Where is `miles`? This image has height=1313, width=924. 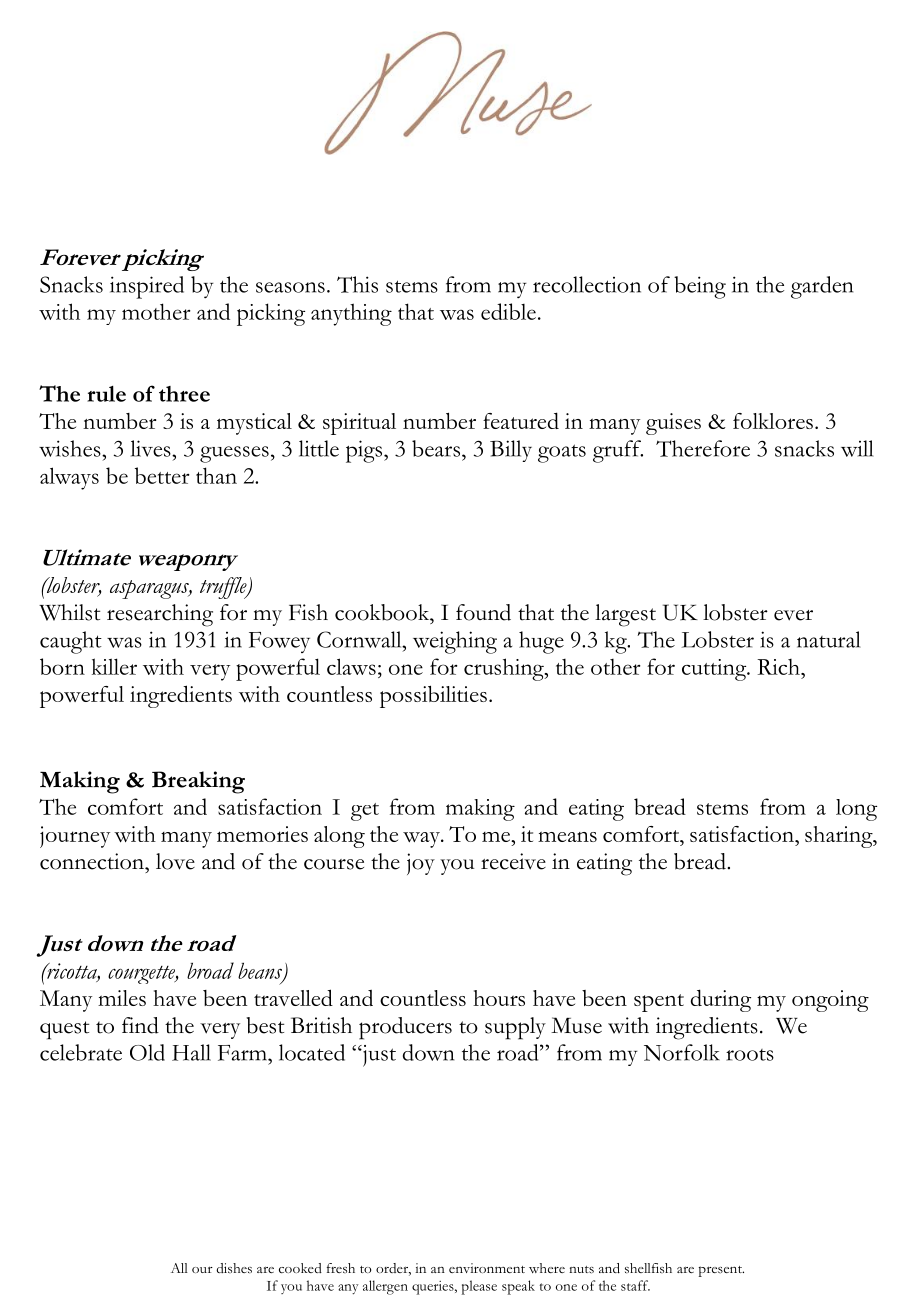 miles is located at coordinates (122, 998).
